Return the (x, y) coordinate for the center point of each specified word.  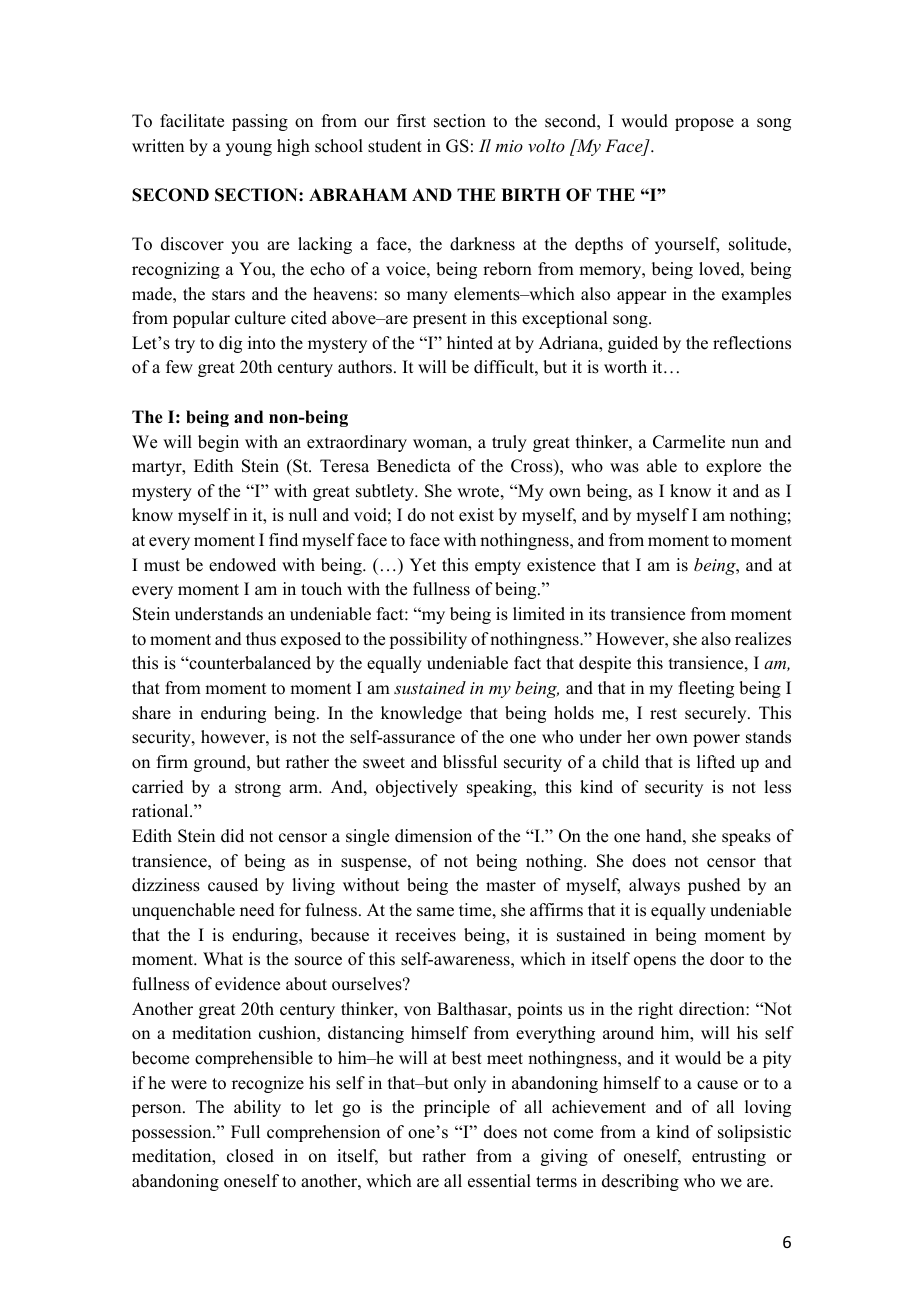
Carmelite (689, 442)
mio (509, 146)
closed (250, 1156)
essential (499, 1181)
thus (261, 639)
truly (509, 443)
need (257, 910)
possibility (428, 640)
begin (218, 443)
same (435, 912)
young (249, 149)
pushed (714, 886)
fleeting (706, 689)
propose (704, 124)
